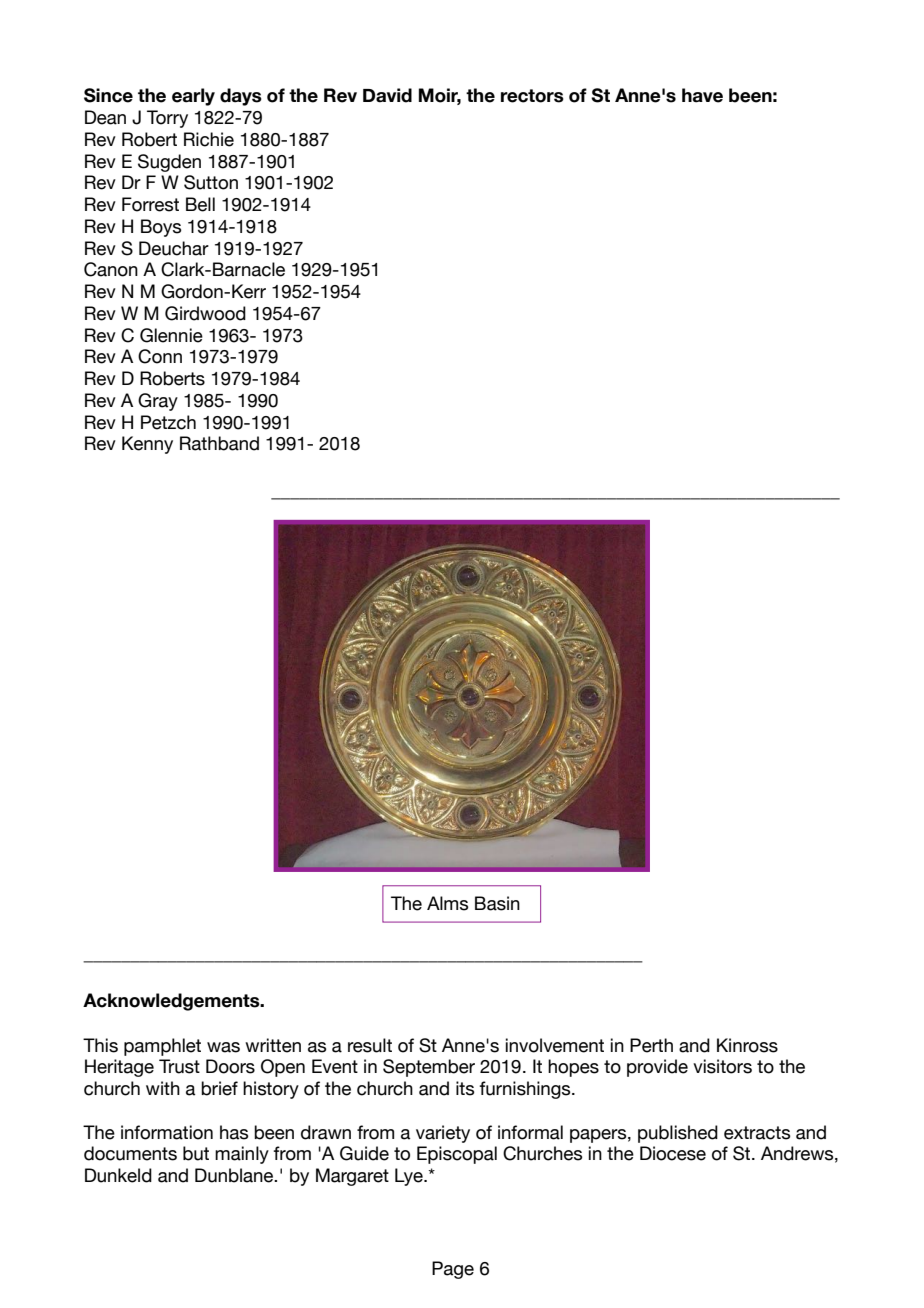 This screenshot has width=924, height=1308. What do you see at coordinates (447, 903) in the screenshot?
I see `Alms` at bounding box center [447, 903].
